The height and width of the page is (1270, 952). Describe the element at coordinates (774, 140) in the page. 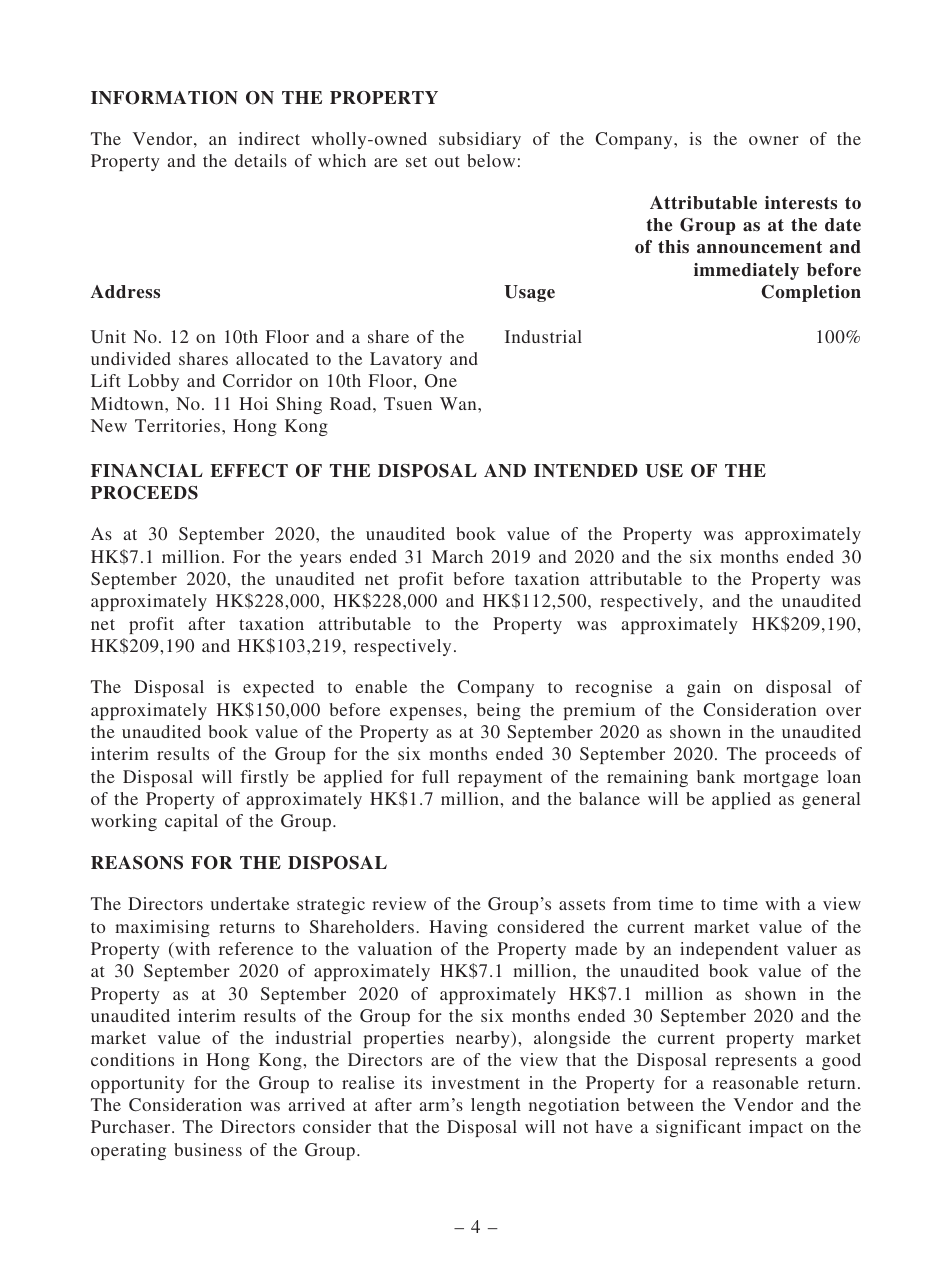

I see `owner` at that location.
